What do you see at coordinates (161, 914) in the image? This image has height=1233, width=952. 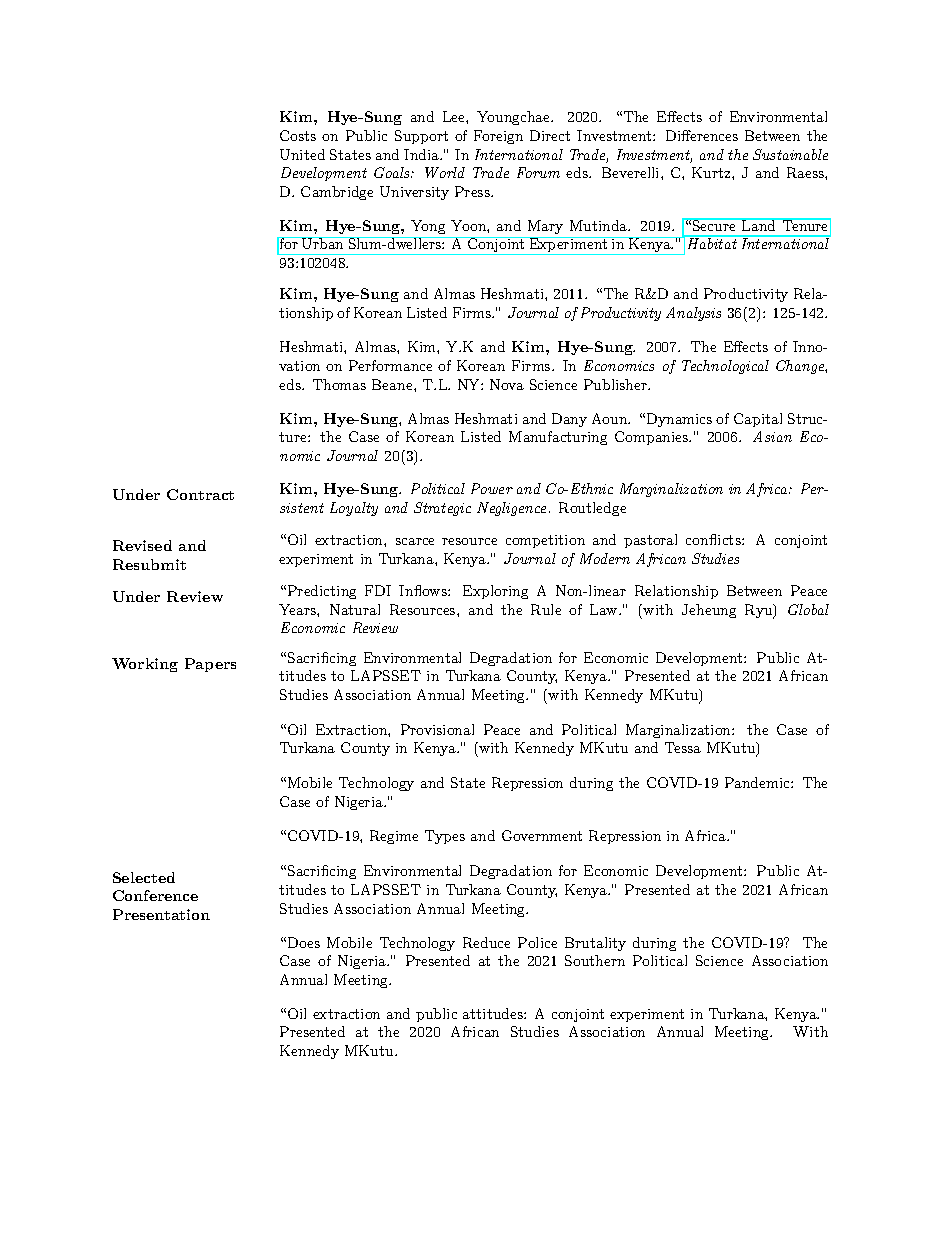 I see `Presentation` at bounding box center [161, 914].
